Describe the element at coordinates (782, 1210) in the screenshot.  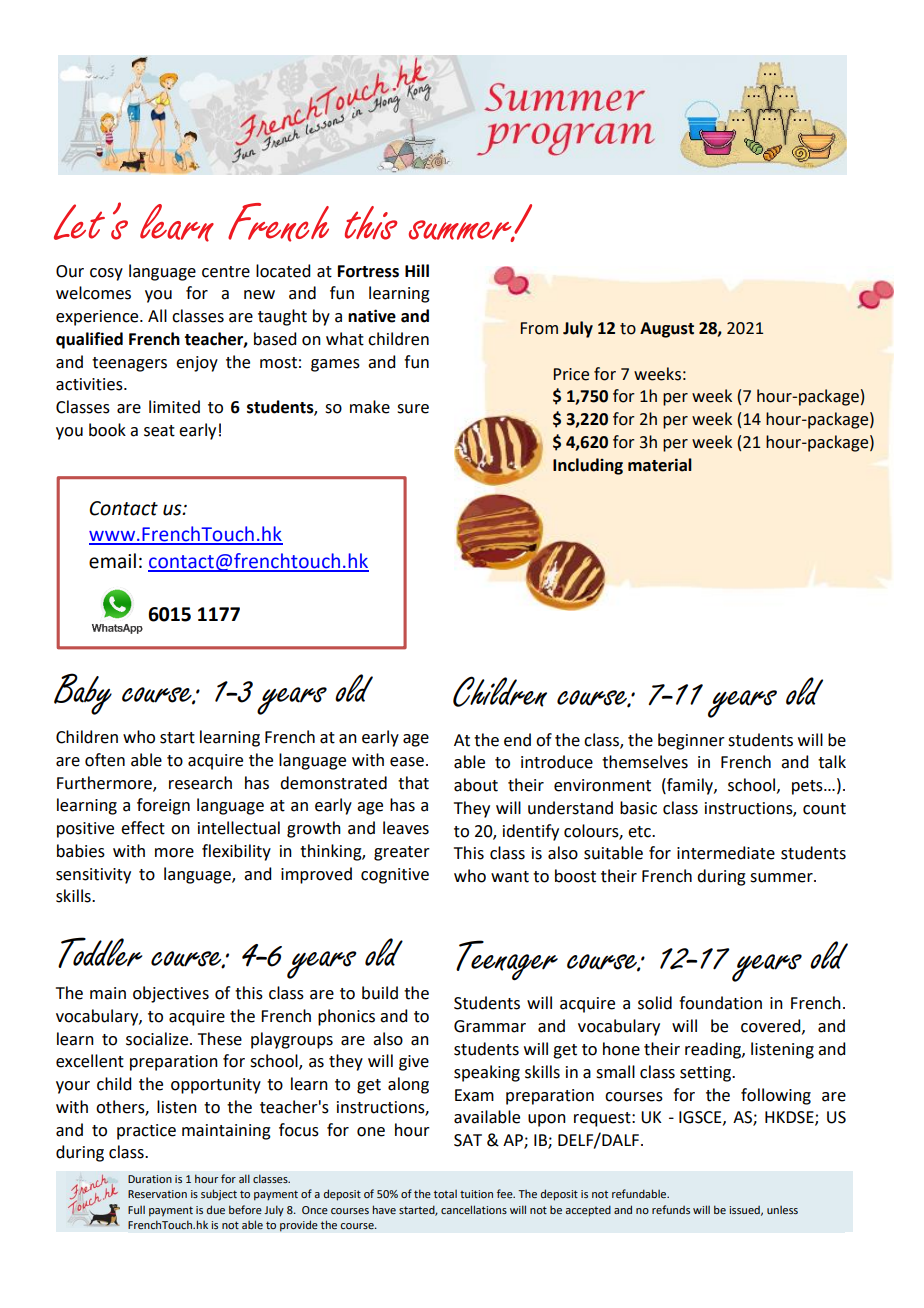
I see `unless` at that location.
